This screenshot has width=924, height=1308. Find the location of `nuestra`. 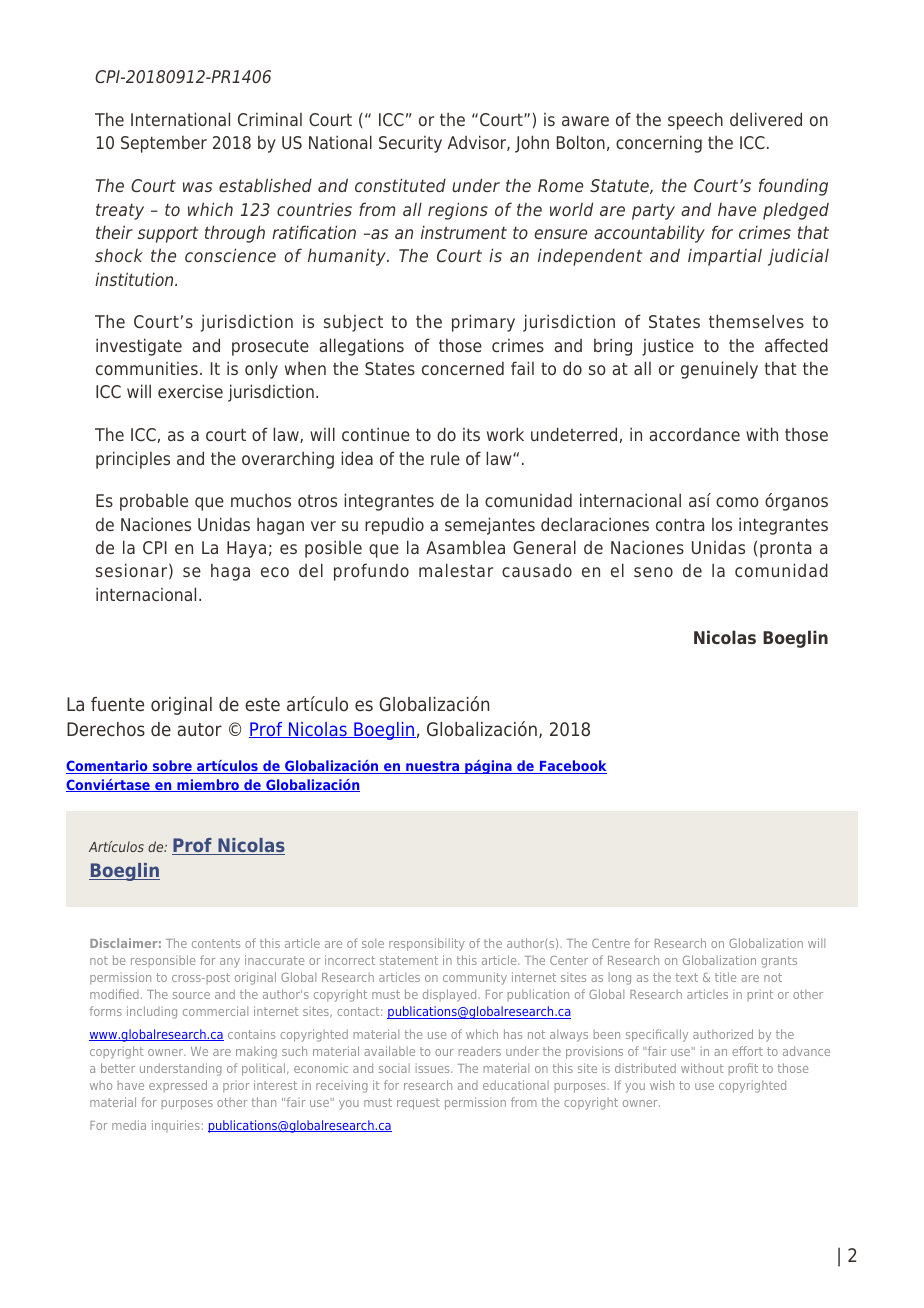

nuestra is located at coordinates (432, 767).
